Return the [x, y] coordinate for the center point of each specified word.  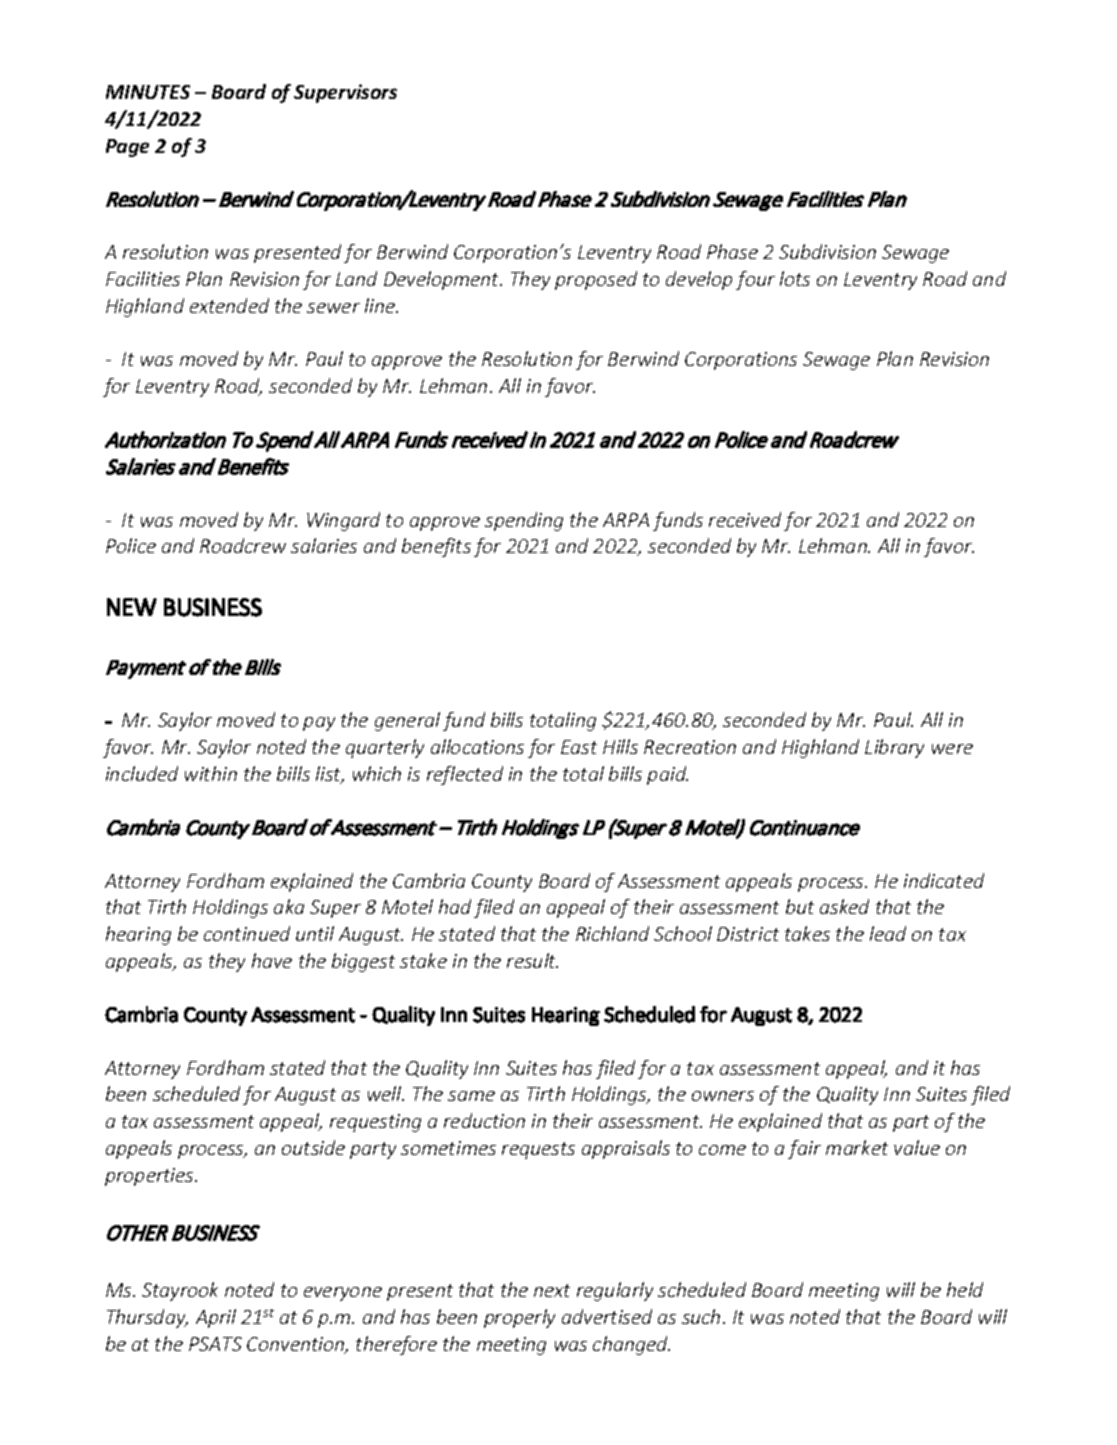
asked [844, 906]
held [965, 1289]
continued [247, 933]
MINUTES [148, 92]
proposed [596, 280]
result [532, 960]
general [407, 721]
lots [795, 278]
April [216, 1318]
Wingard [343, 521]
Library [894, 748]
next [552, 1290]
